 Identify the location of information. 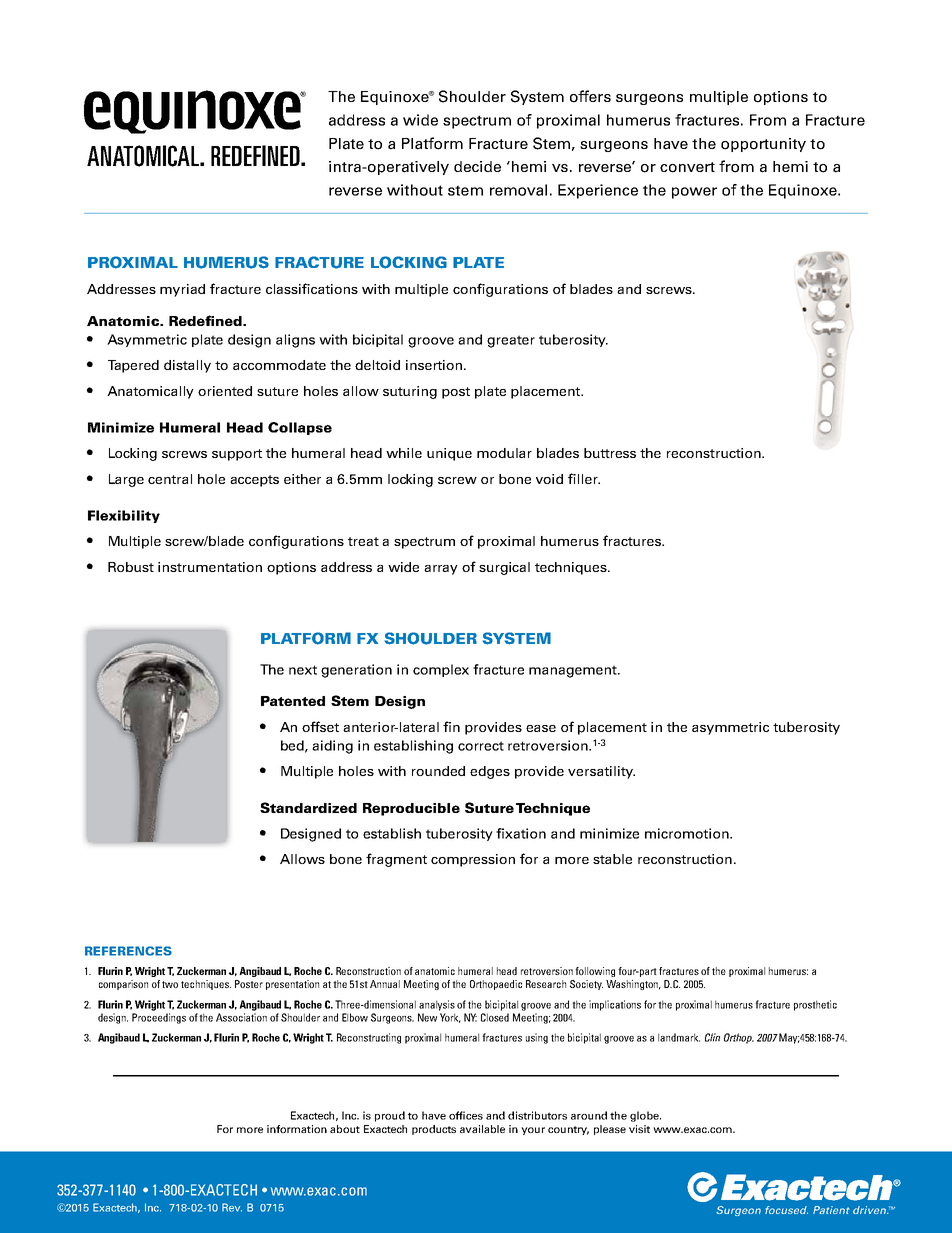
(297, 1129).
